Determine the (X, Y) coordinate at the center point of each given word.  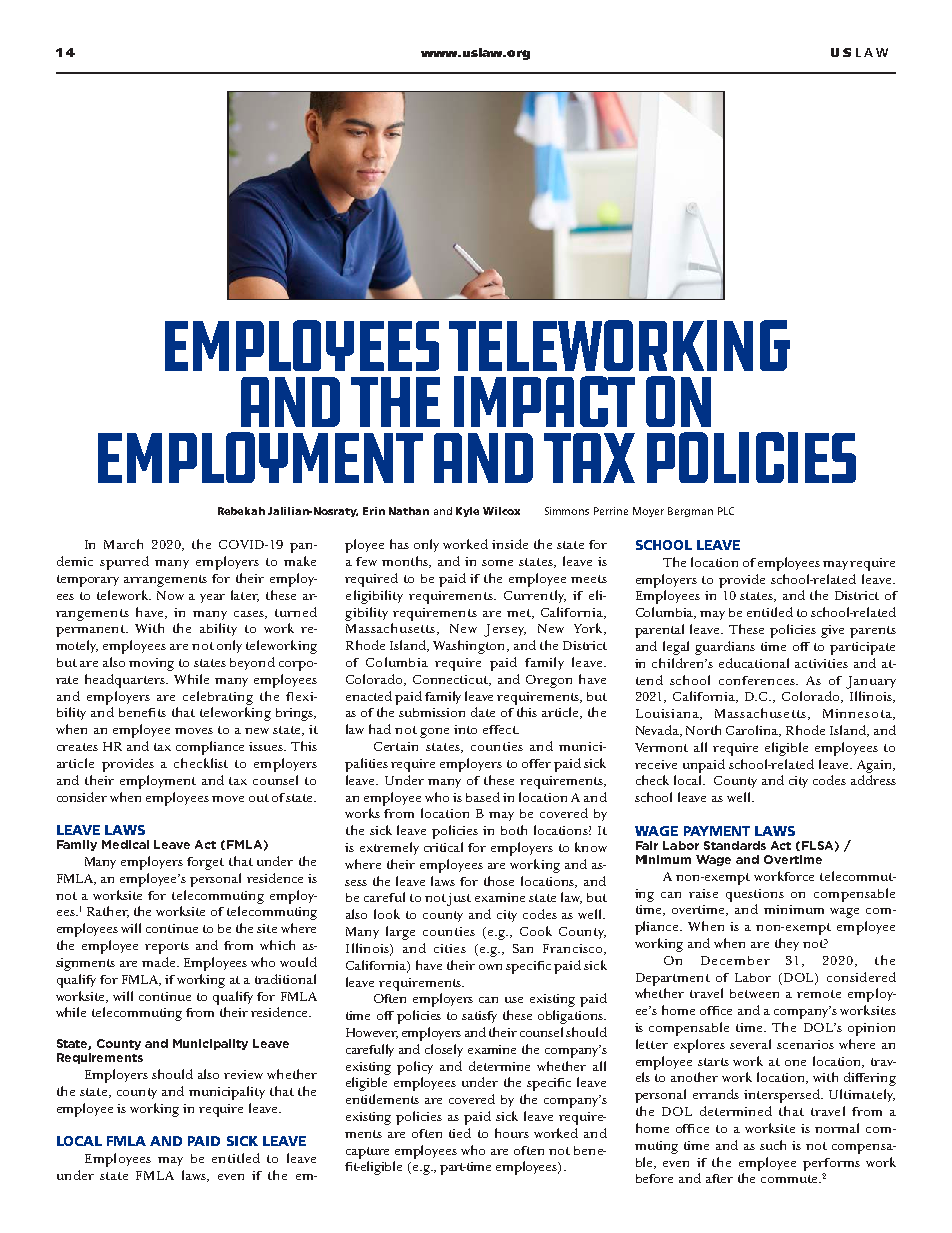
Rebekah (241, 511)
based (483, 797)
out (259, 798)
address (873, 780)
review (243, 1074)
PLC (726, 511)
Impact (544, 401)
